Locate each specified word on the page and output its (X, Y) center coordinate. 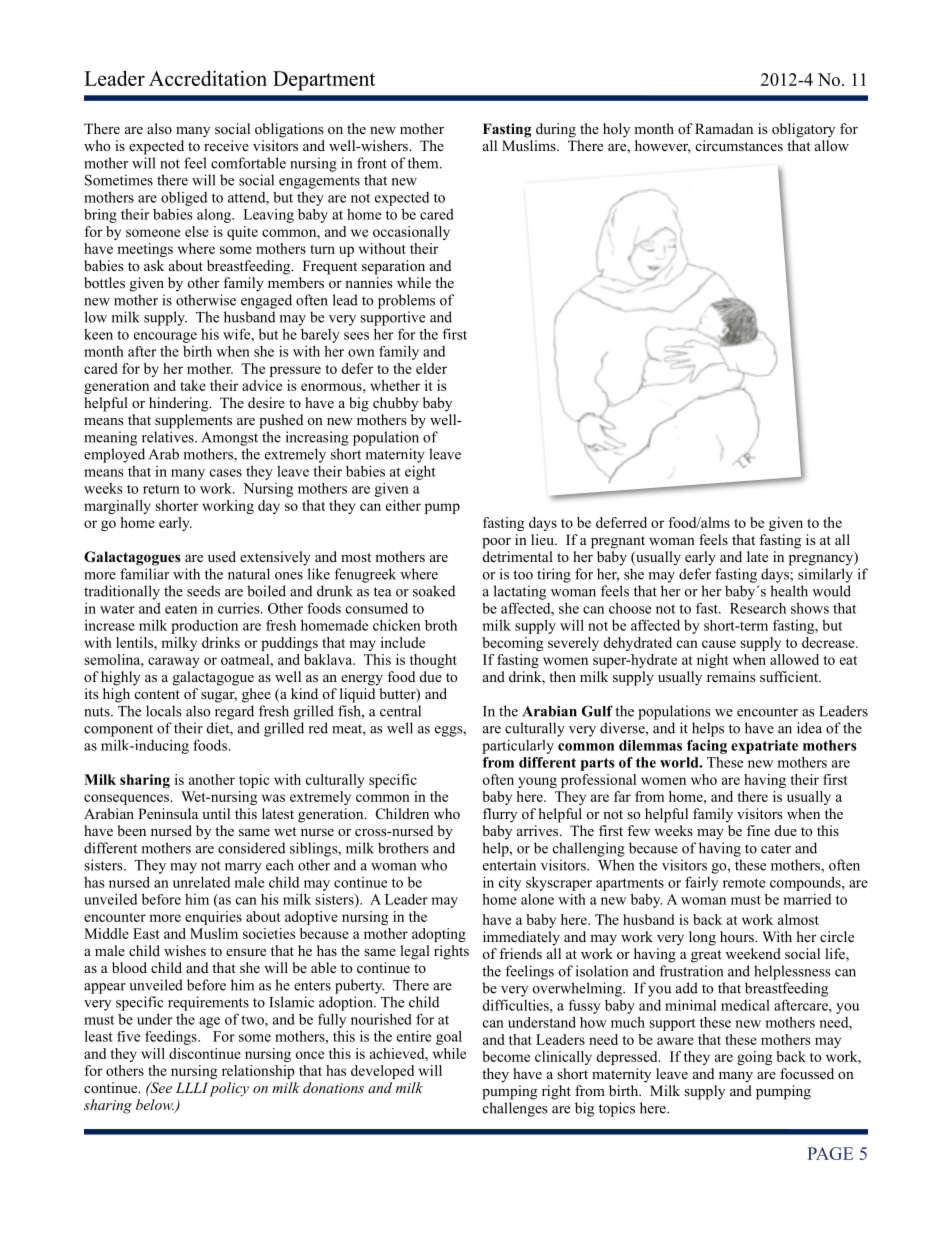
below (155, 1106)
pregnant (618, 542)
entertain (509, 865)
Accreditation (208, 78)
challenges (515, 1109)
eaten (181, 609)
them (424, 163)
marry (243, 868)
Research (758, 608)
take (193, 385)
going (754, 1058)
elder (431, 368)
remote (744, 883)
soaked (434, 591)
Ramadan (724, 128)
